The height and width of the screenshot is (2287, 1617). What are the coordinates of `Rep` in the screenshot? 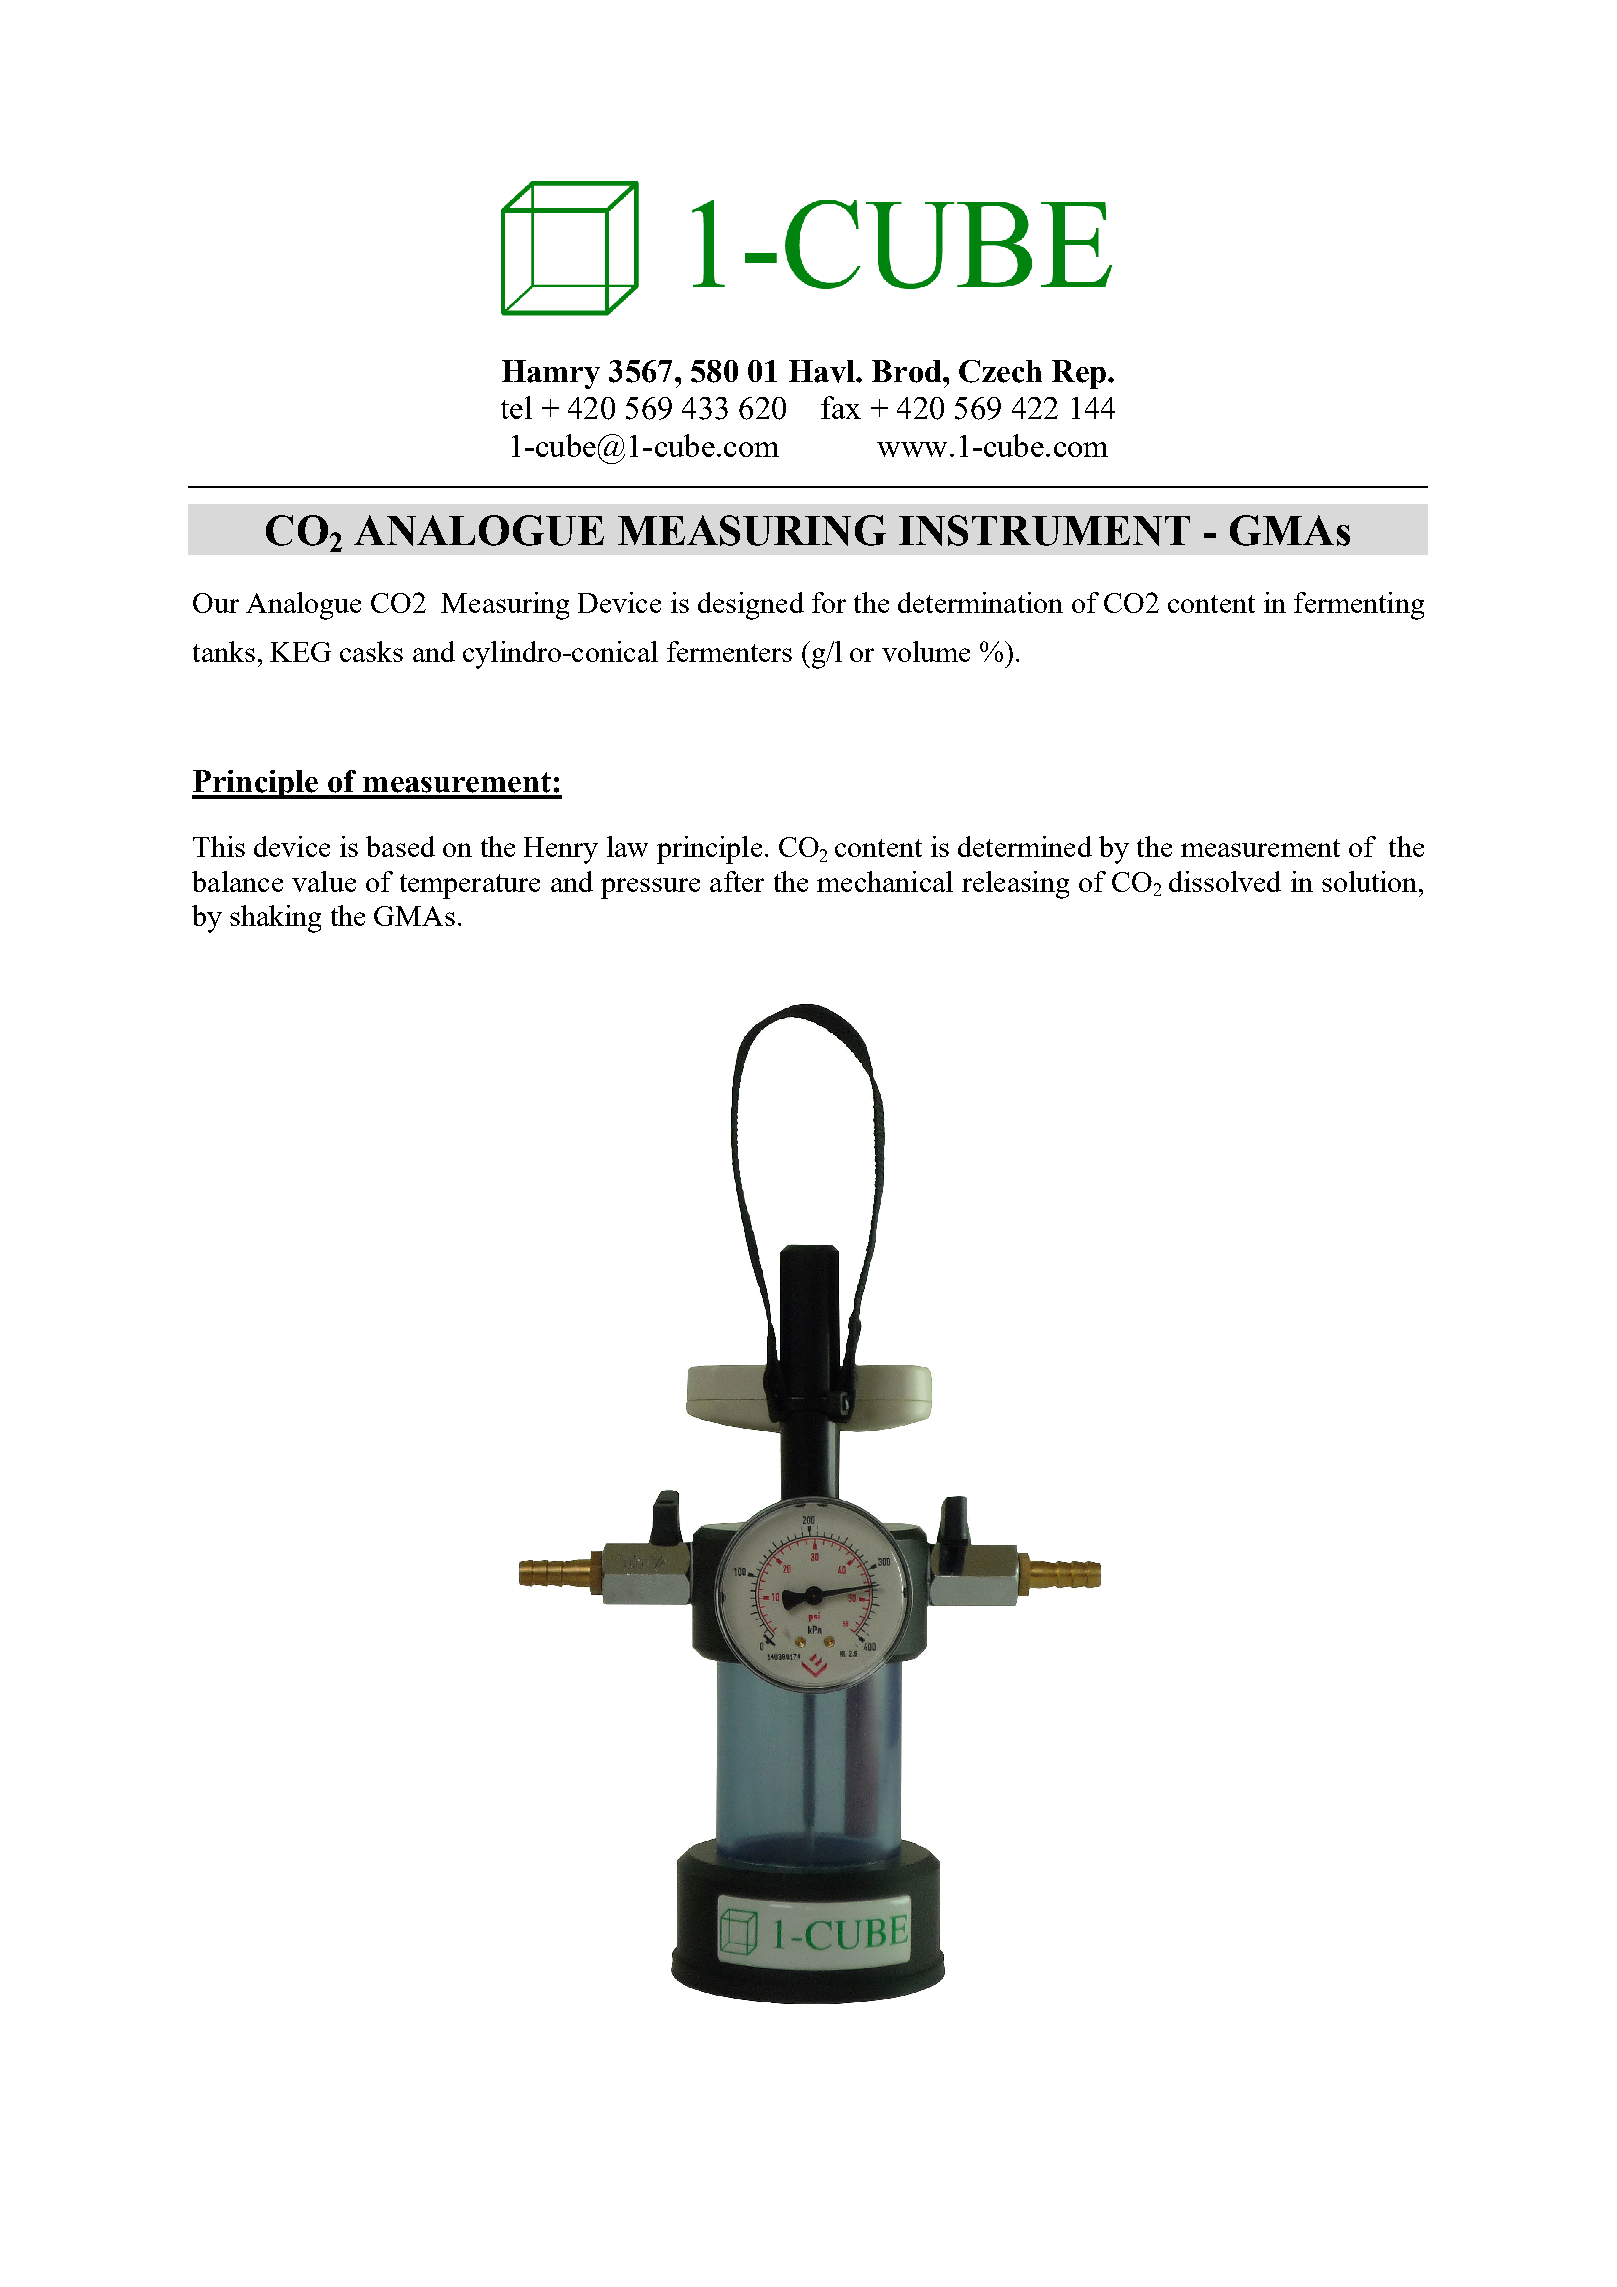 It's located at (1079, 374).
